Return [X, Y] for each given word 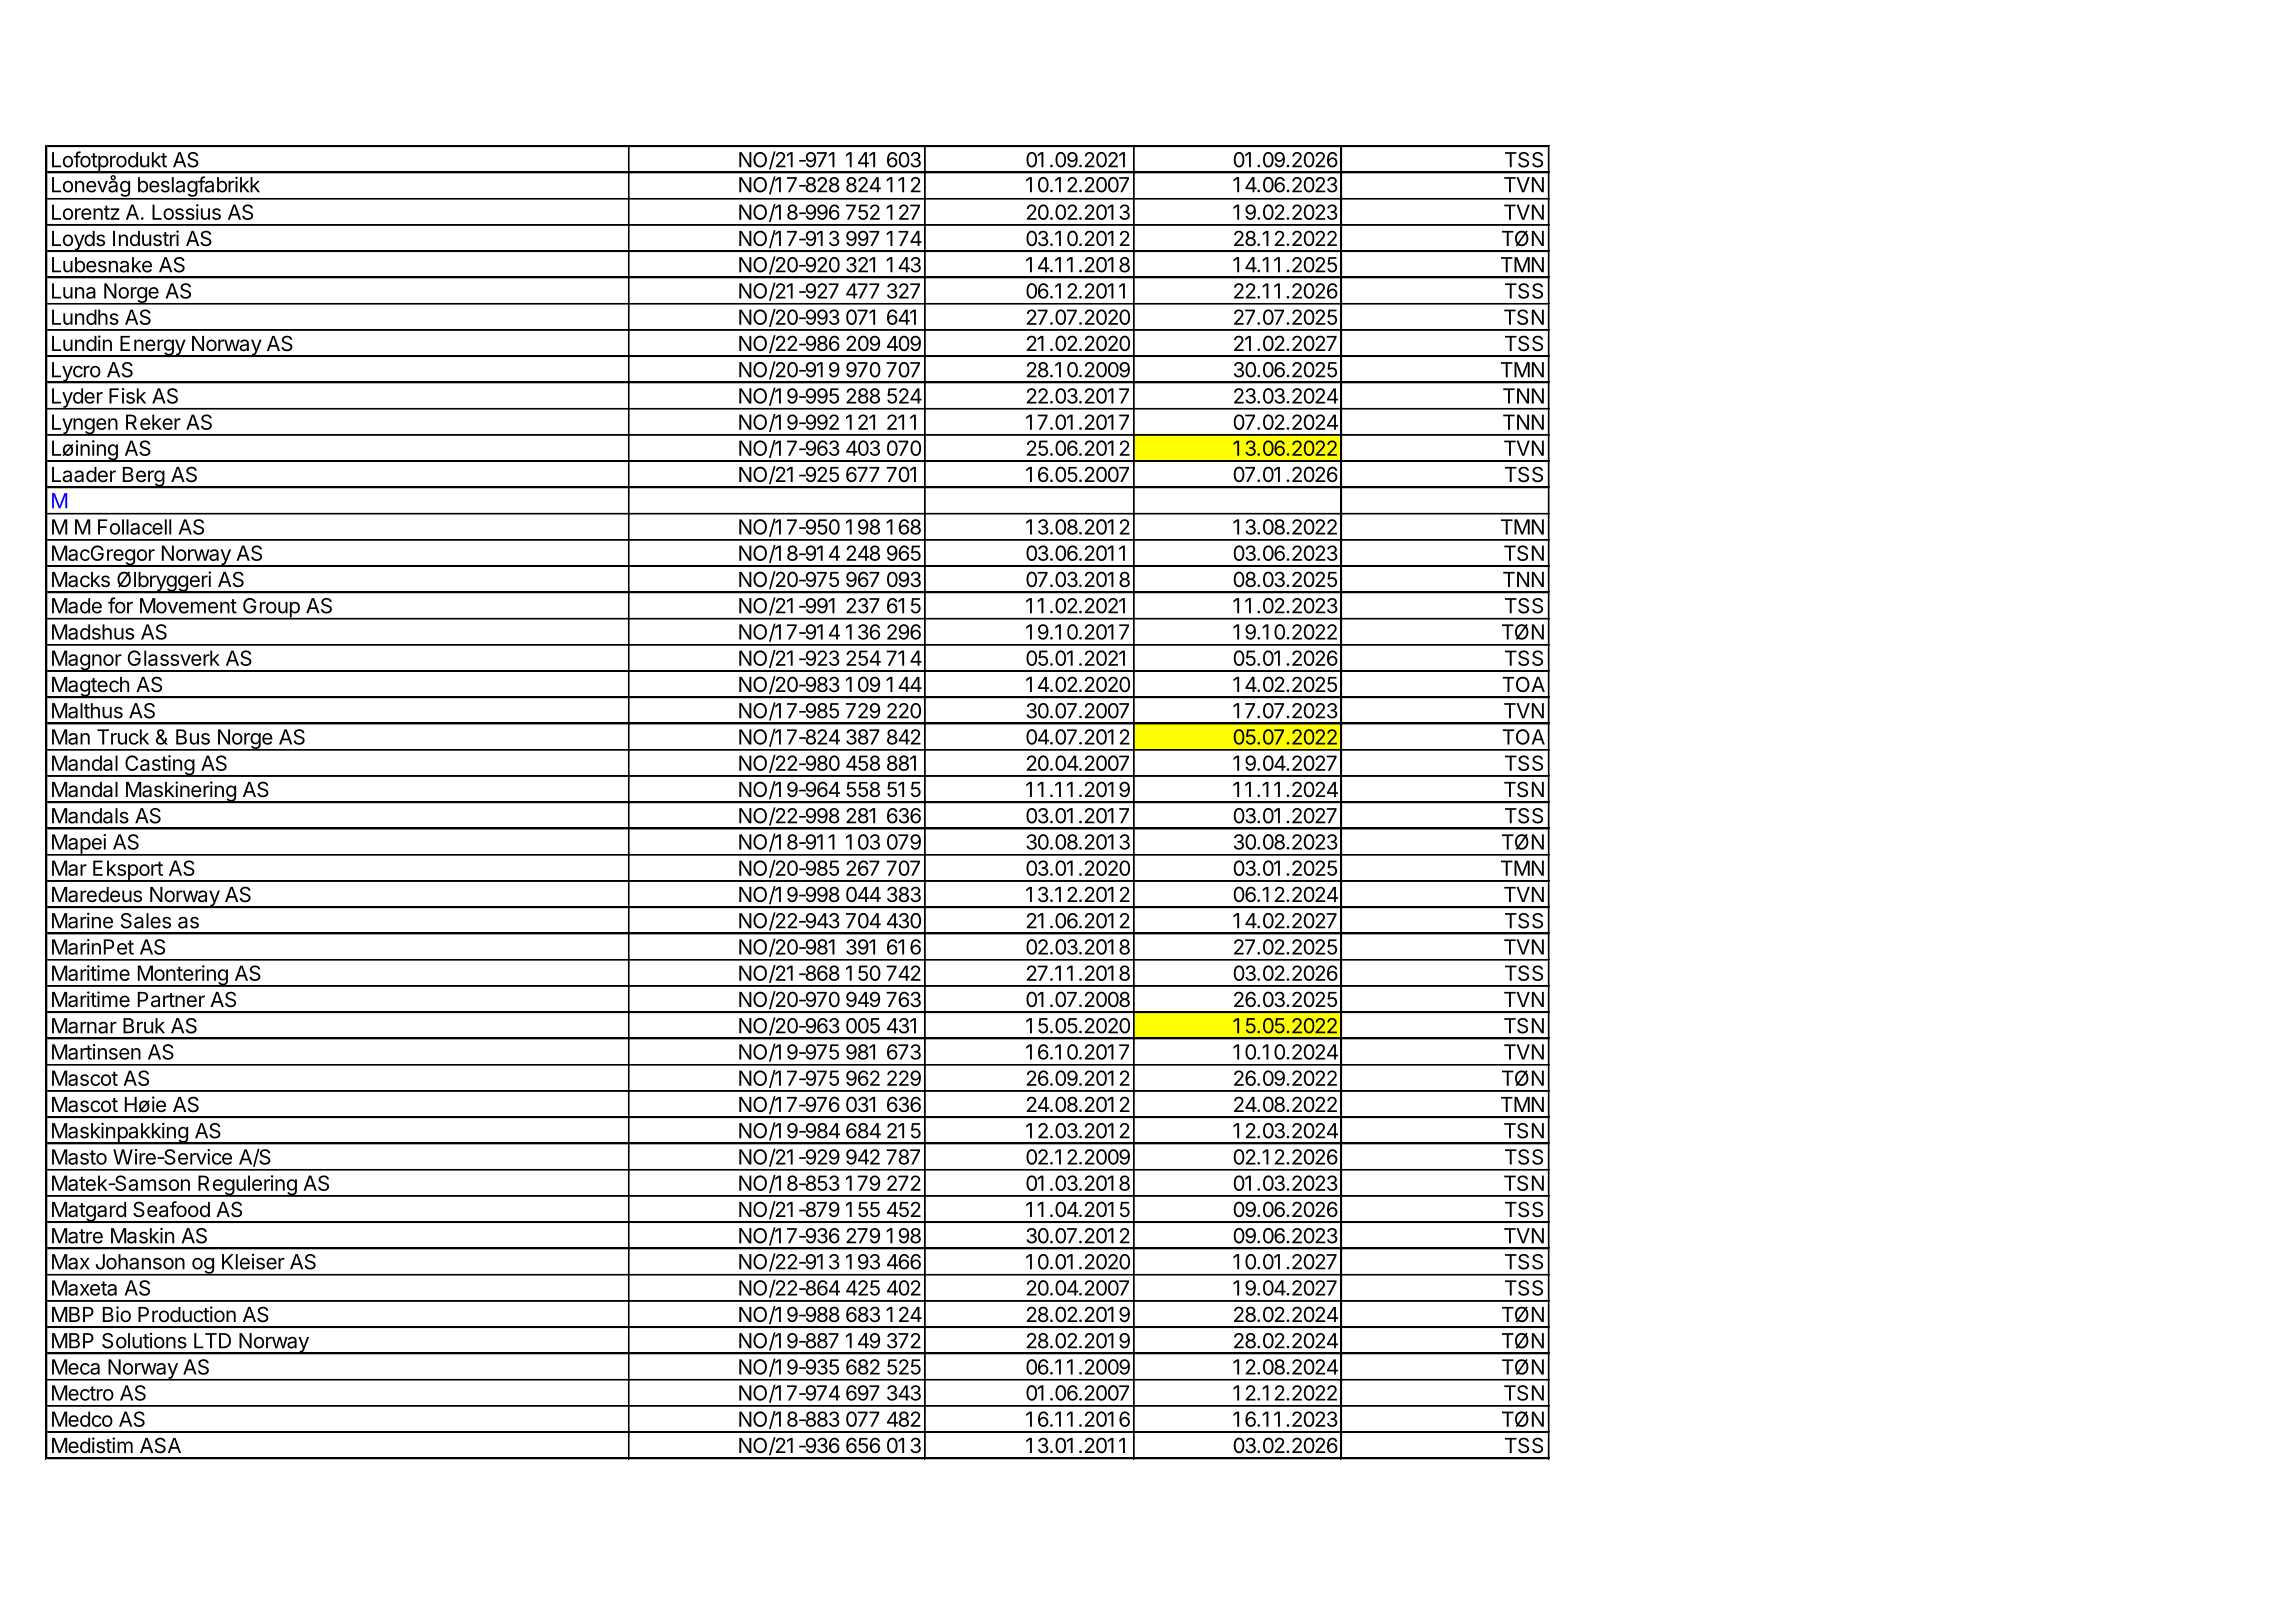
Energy [152, 346]
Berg [143, 478]
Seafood [171, 1209]
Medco [82, 1419]
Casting [159, 766]
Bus [193, 737]
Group [271, 609]
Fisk [127, 396]
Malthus [87, 711]
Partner [171, 1000]
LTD [212, 1341]
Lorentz [86, 212]
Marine [82, 920]
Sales [146, 921]
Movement [188, 606]
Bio [117, 1314]
